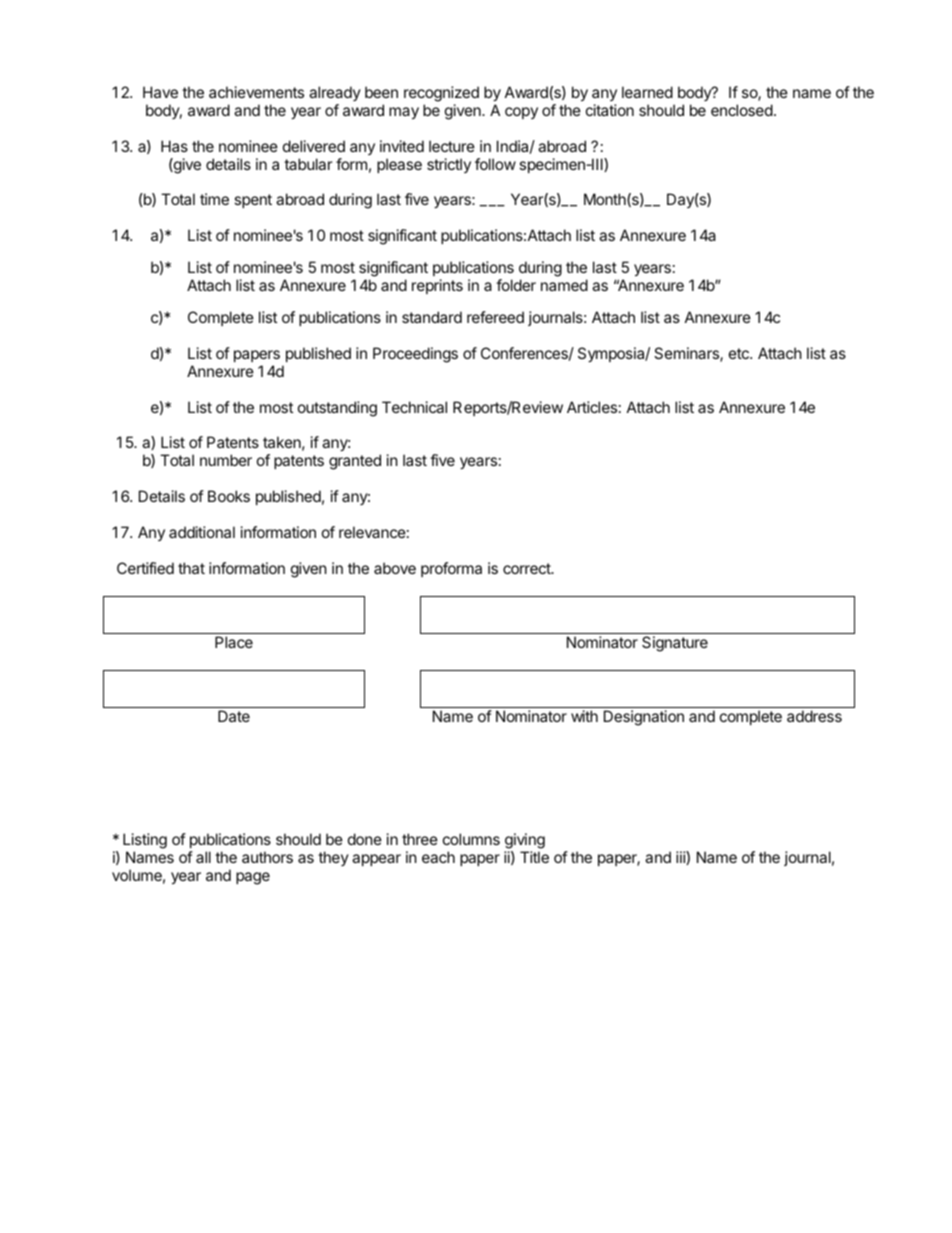  Describe the element at coordinates (253, 201) in the screenshot. I see `spent` at that location.
